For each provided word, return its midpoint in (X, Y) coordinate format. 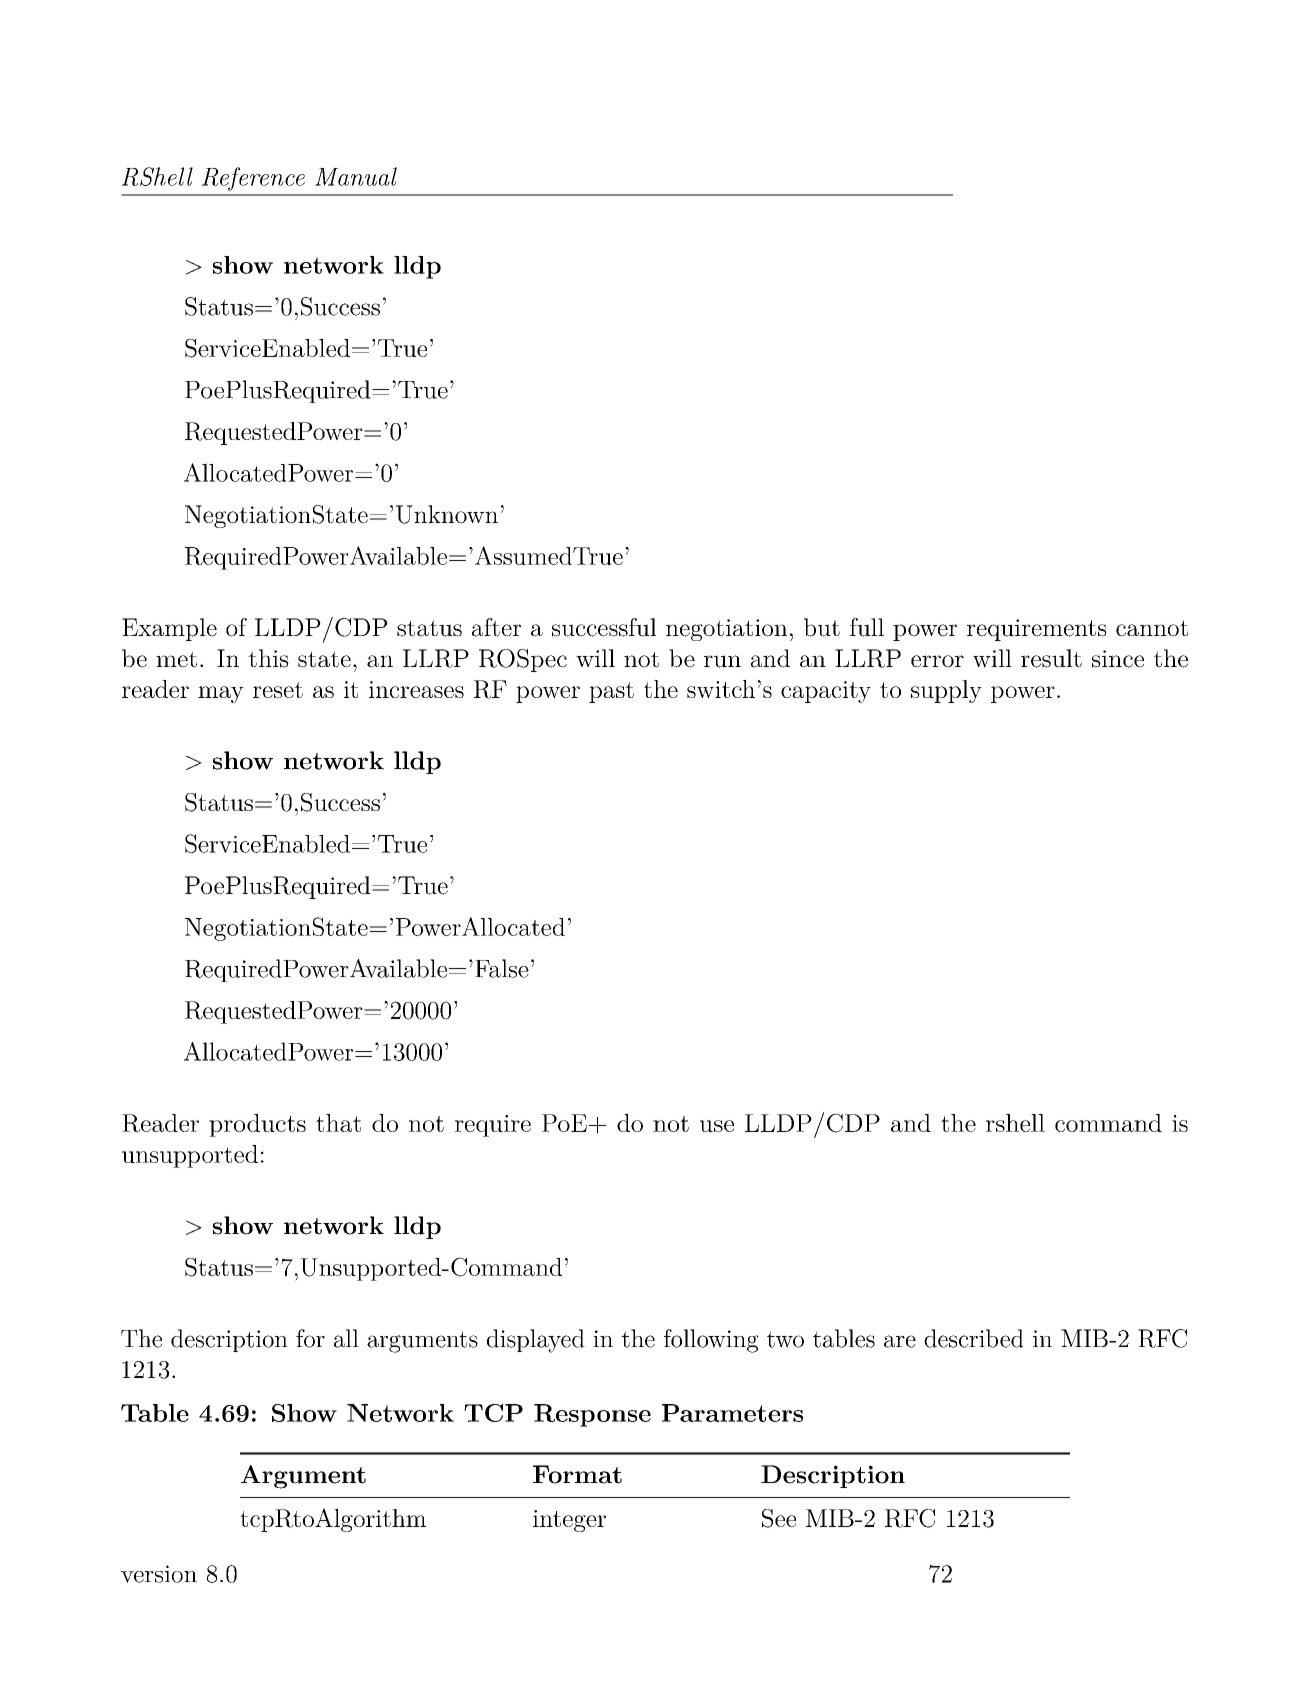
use (717, 1126)
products (257, 1125)
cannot (1152, 628)
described (974, 1338)
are (900, 1341)
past (611, 692)
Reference (253, 179)
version (159, 1574)
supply (946, 691)
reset (278, 690)
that (338, 1123)
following (711, 1341)
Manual (356, 176)
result (1051, 658)
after (496, 627)
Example (169, 629)
